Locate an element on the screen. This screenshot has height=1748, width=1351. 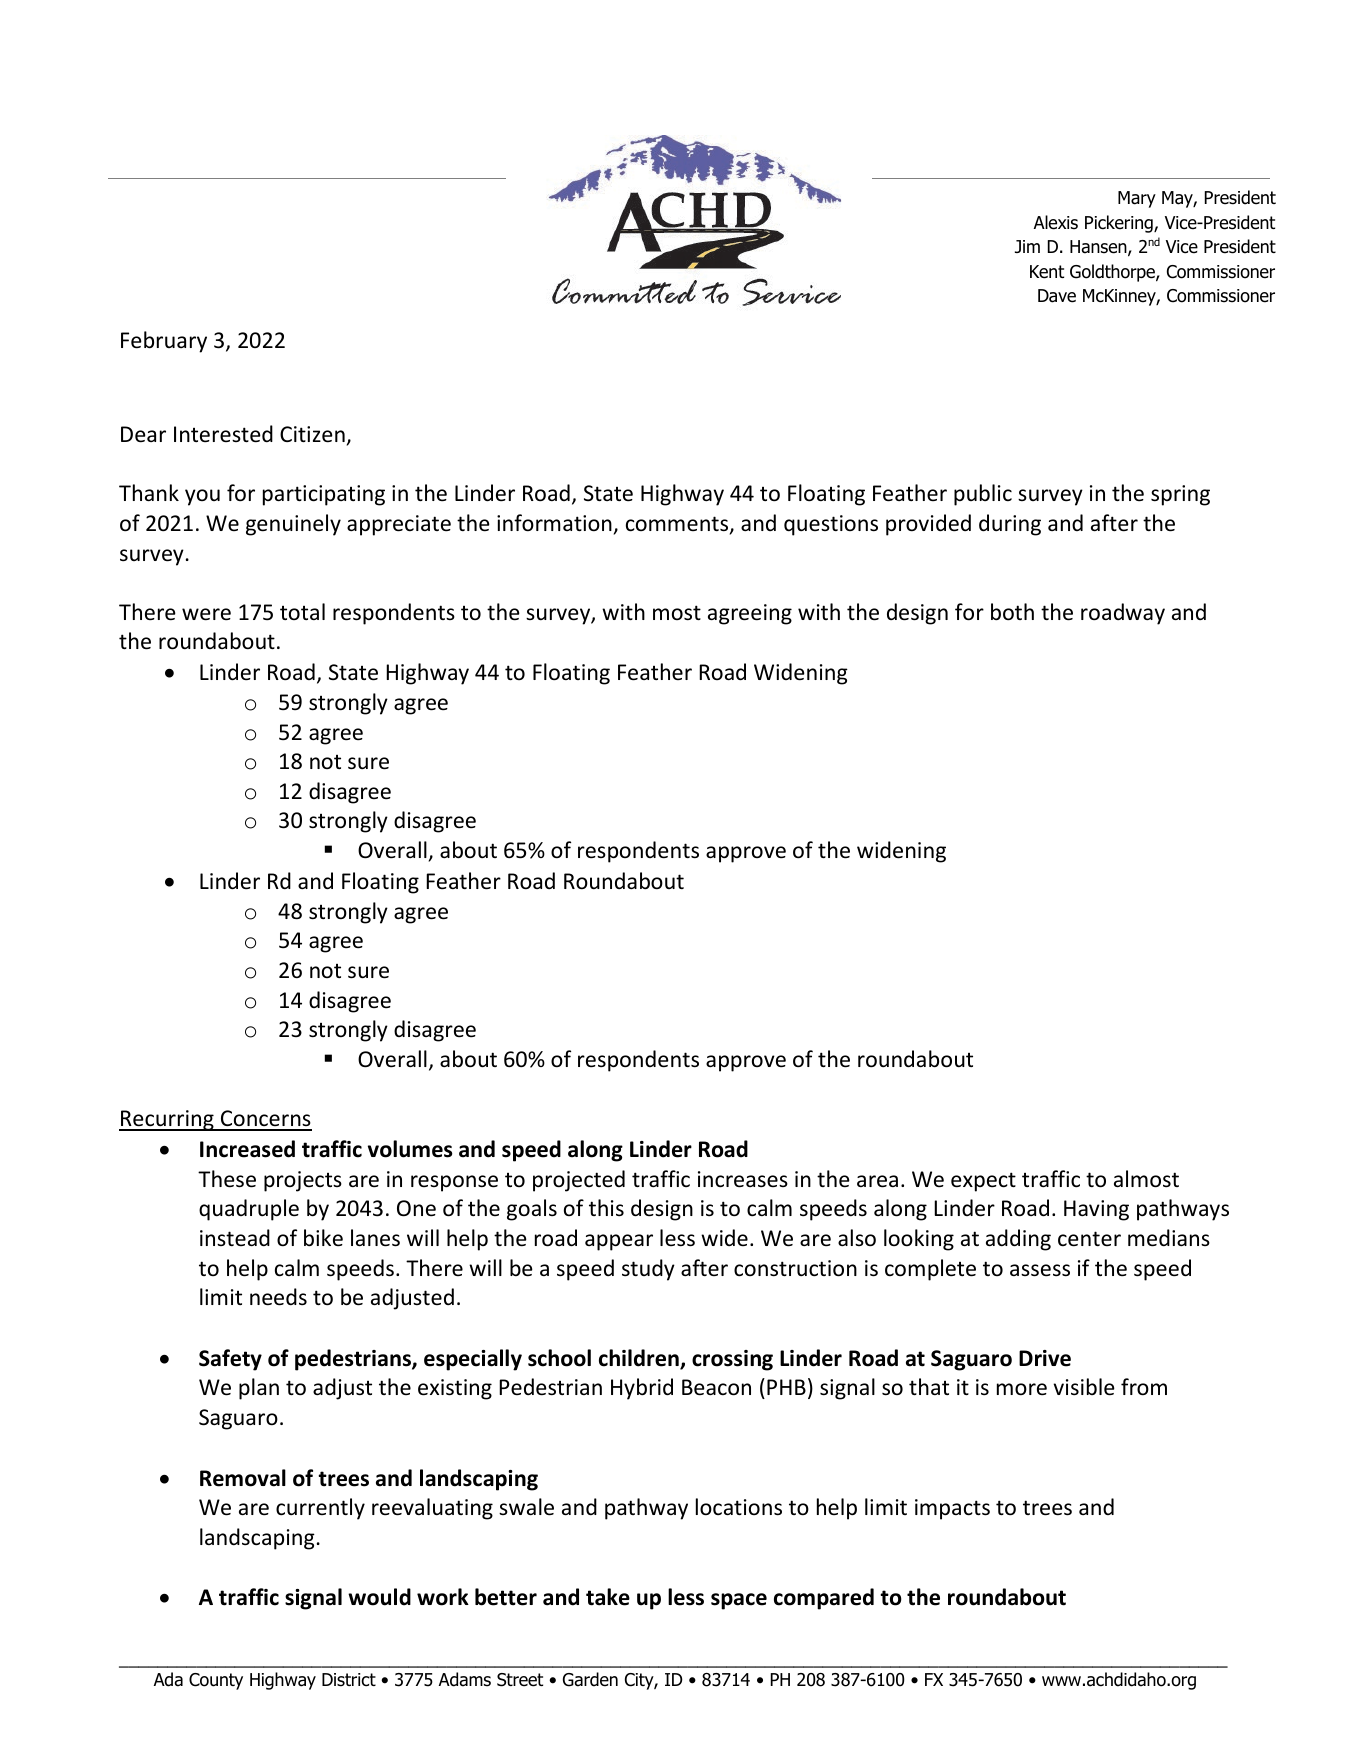
expect is located at coordinates (983, 1182).
